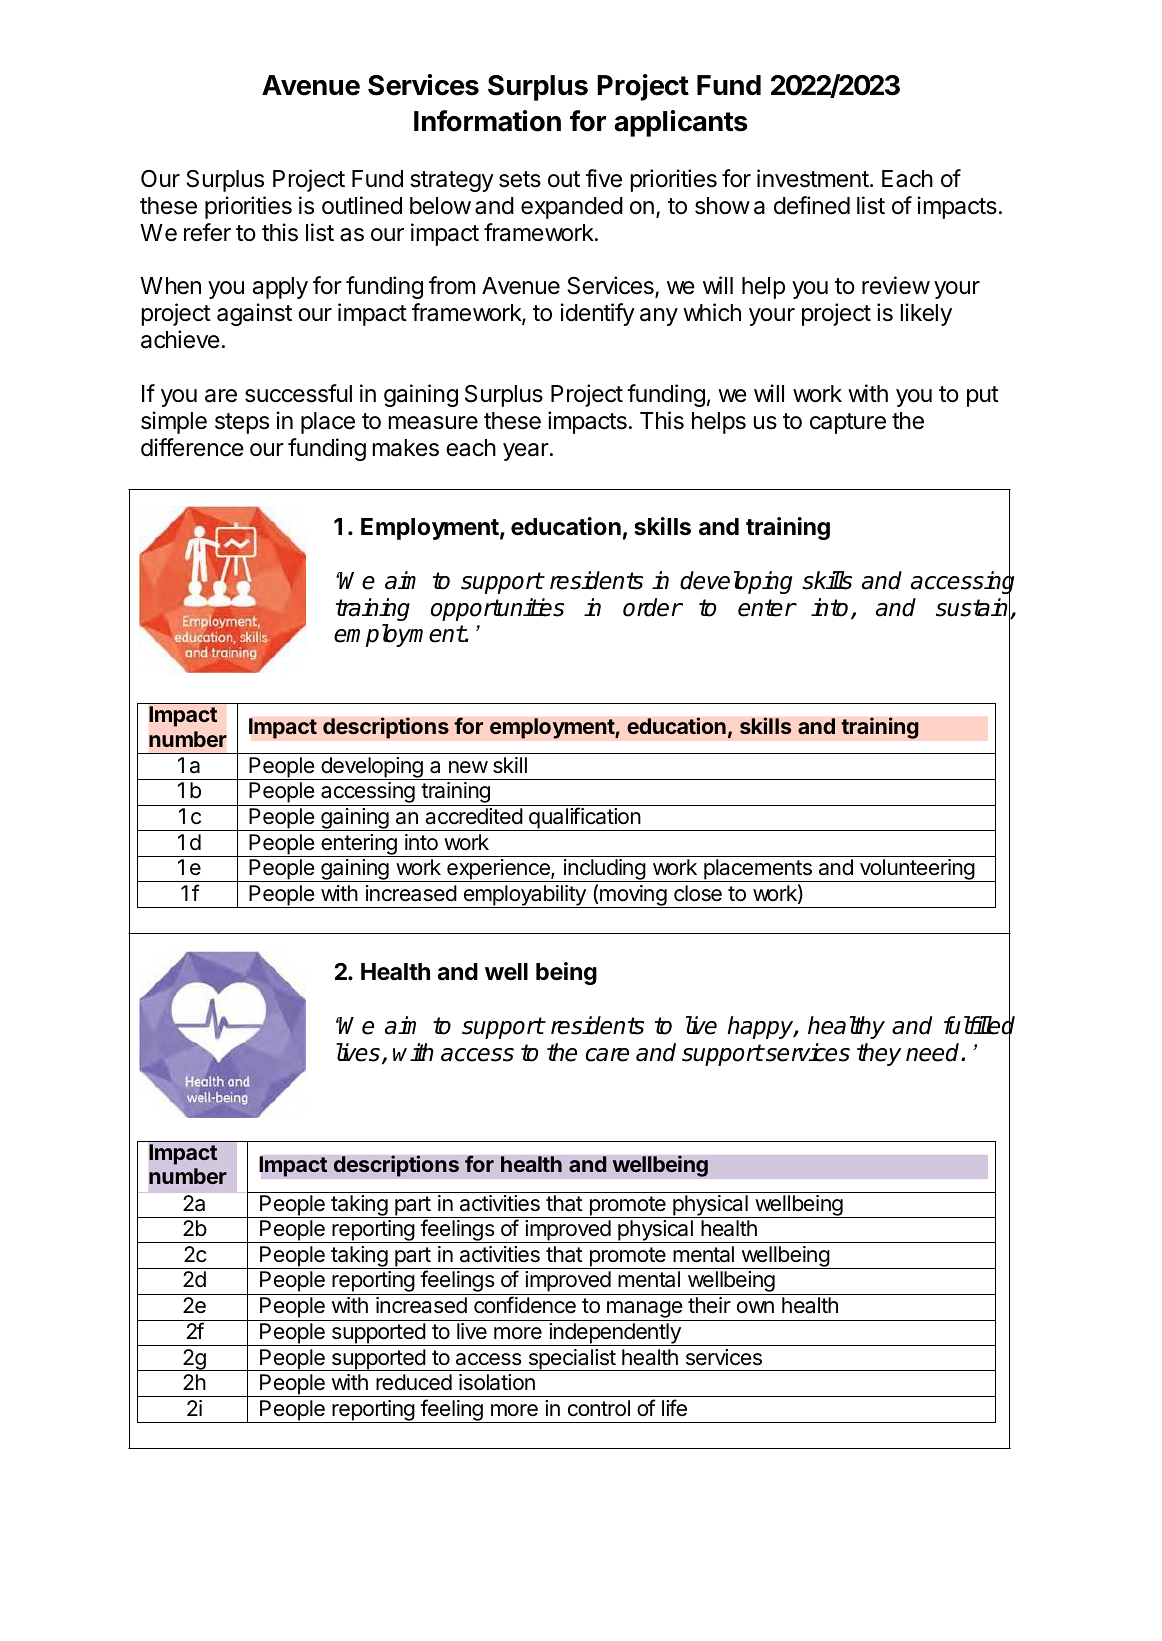 This image has height=1641, width=1162. Describe the element at coordinates (813, 178) in the image. I see `investment` at that location.
